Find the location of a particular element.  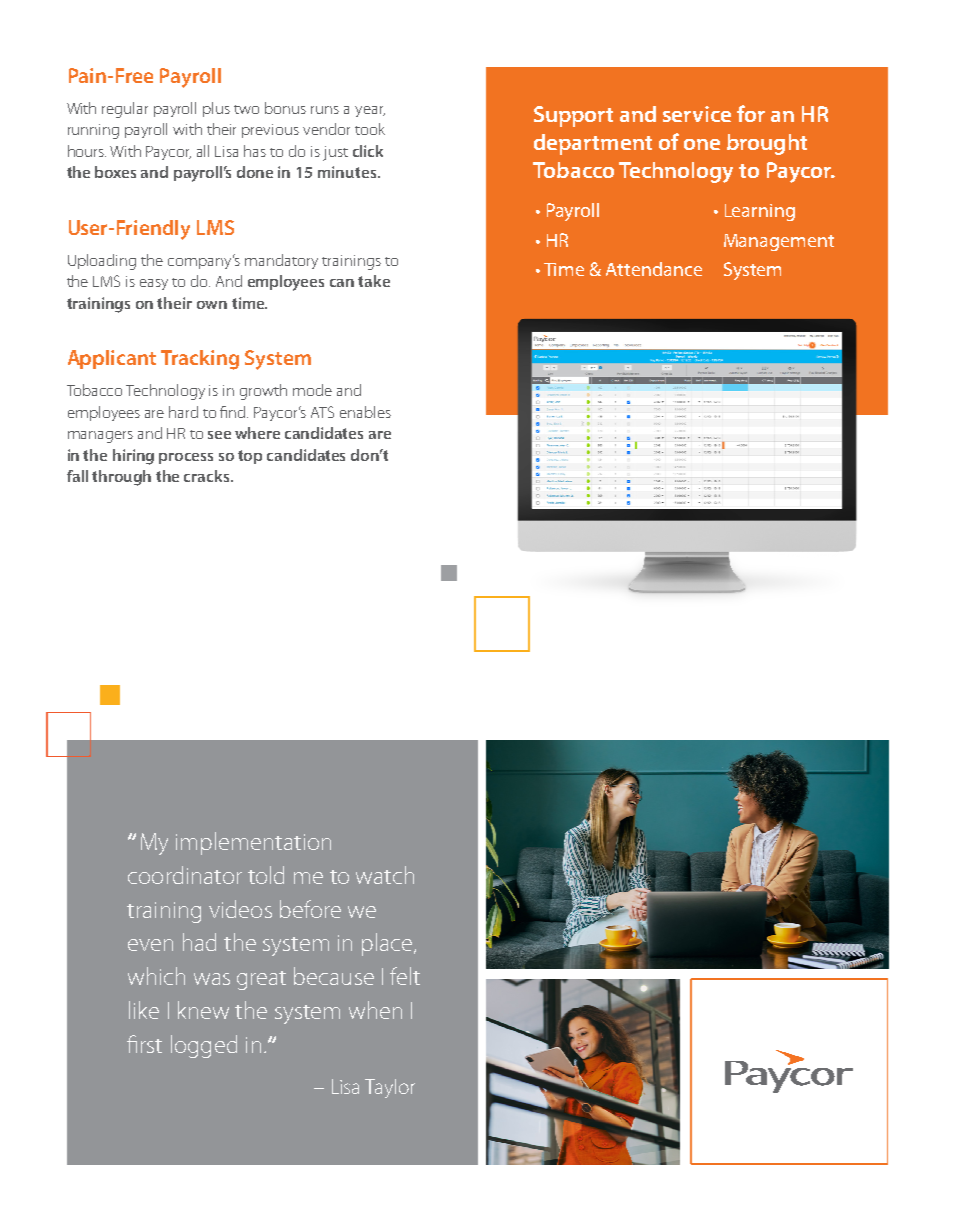

place is located at coordinates (387, 944).
